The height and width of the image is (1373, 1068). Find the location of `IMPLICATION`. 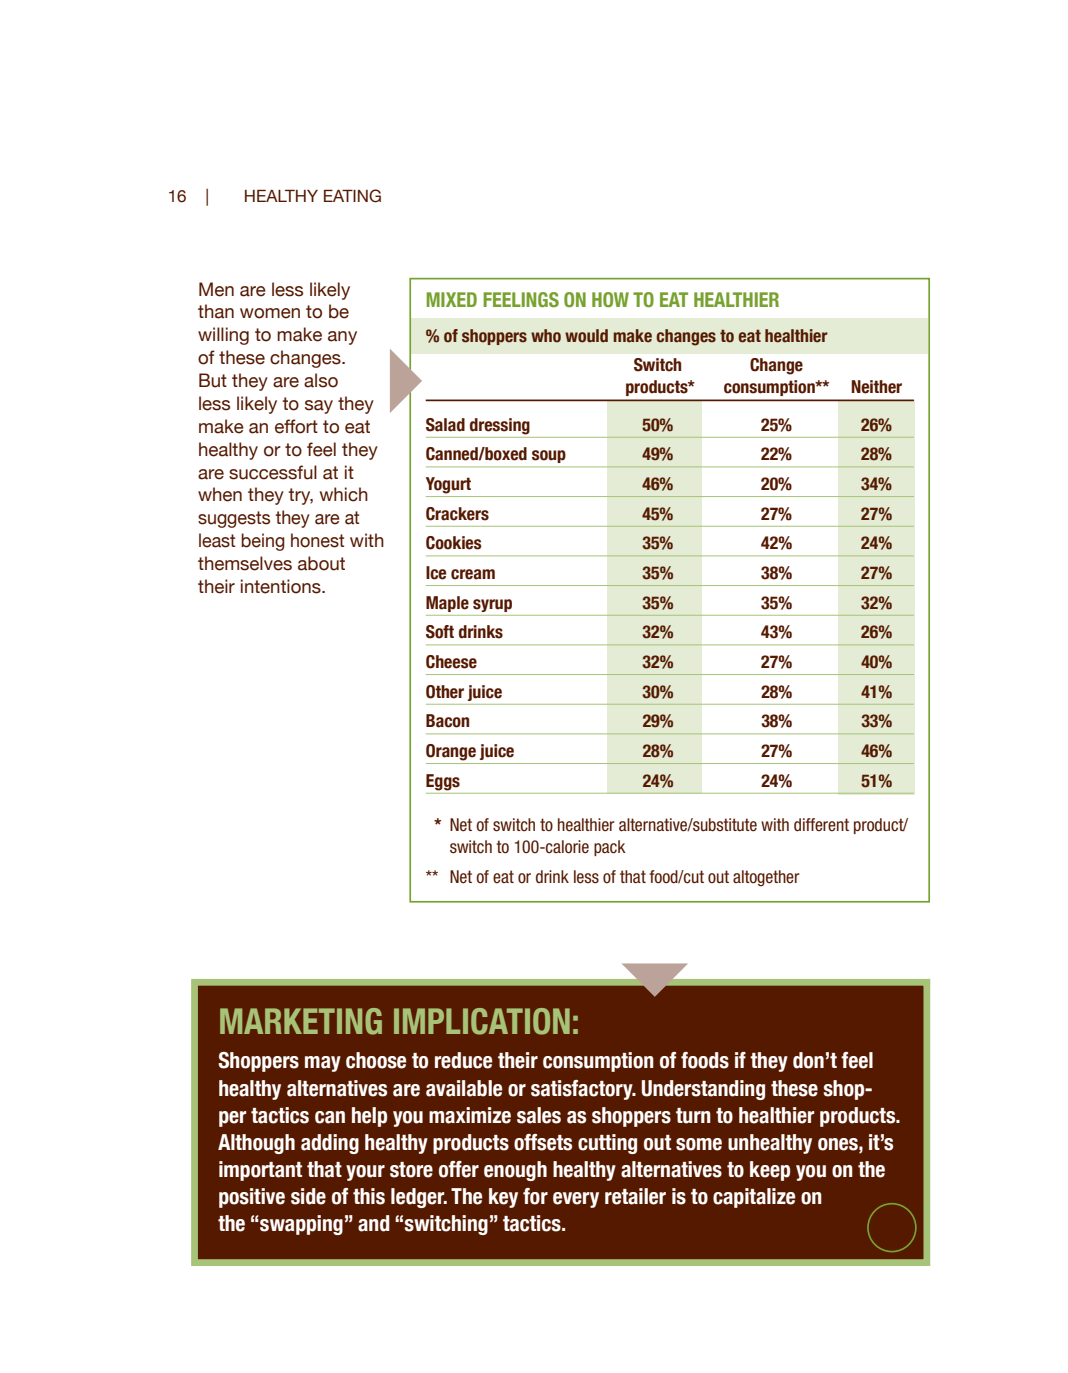

IMPLICATION is located at coordinates (482, 1021).
